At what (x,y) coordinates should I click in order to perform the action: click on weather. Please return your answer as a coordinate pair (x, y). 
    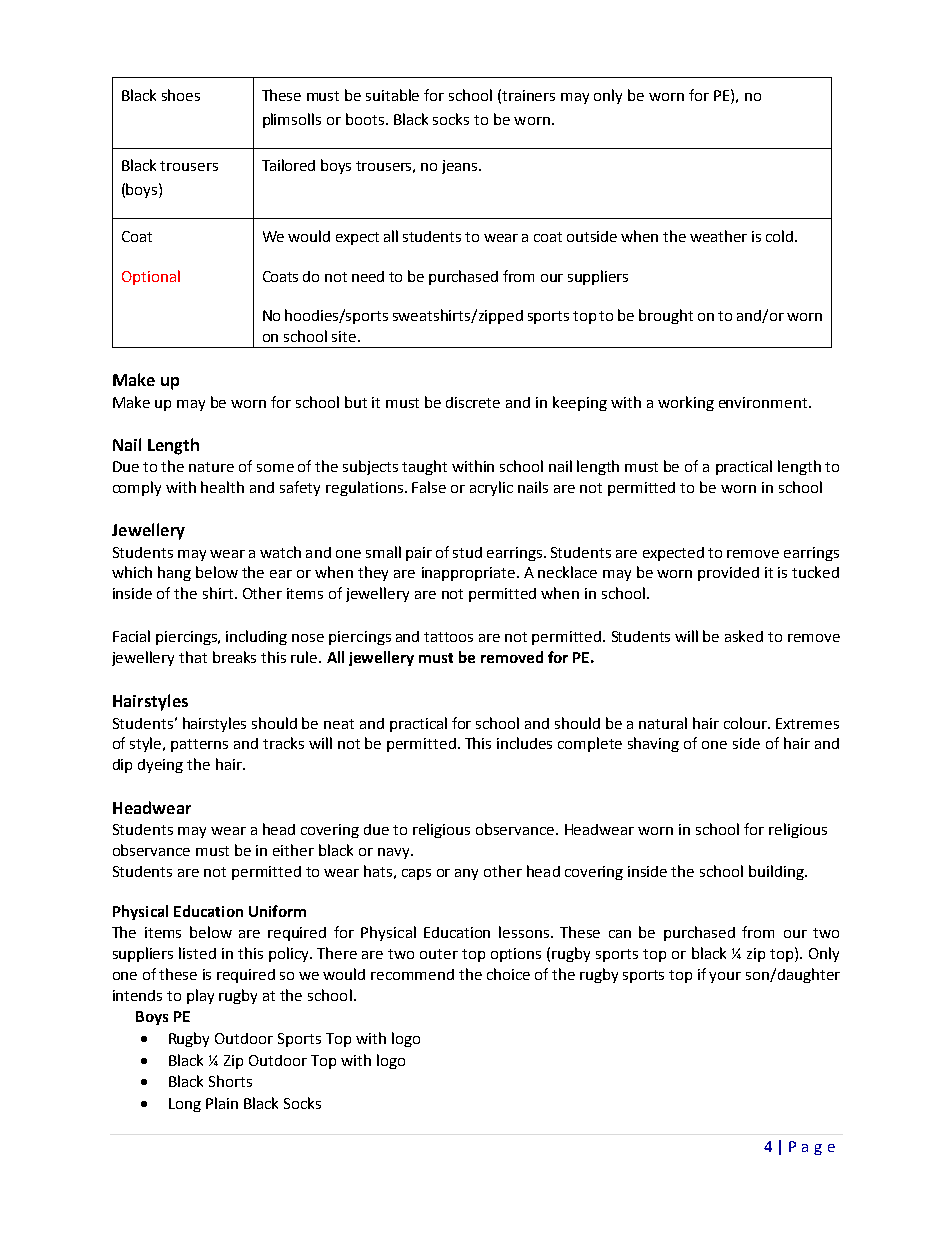
    Looking at the image, I should click on (718, 236).
